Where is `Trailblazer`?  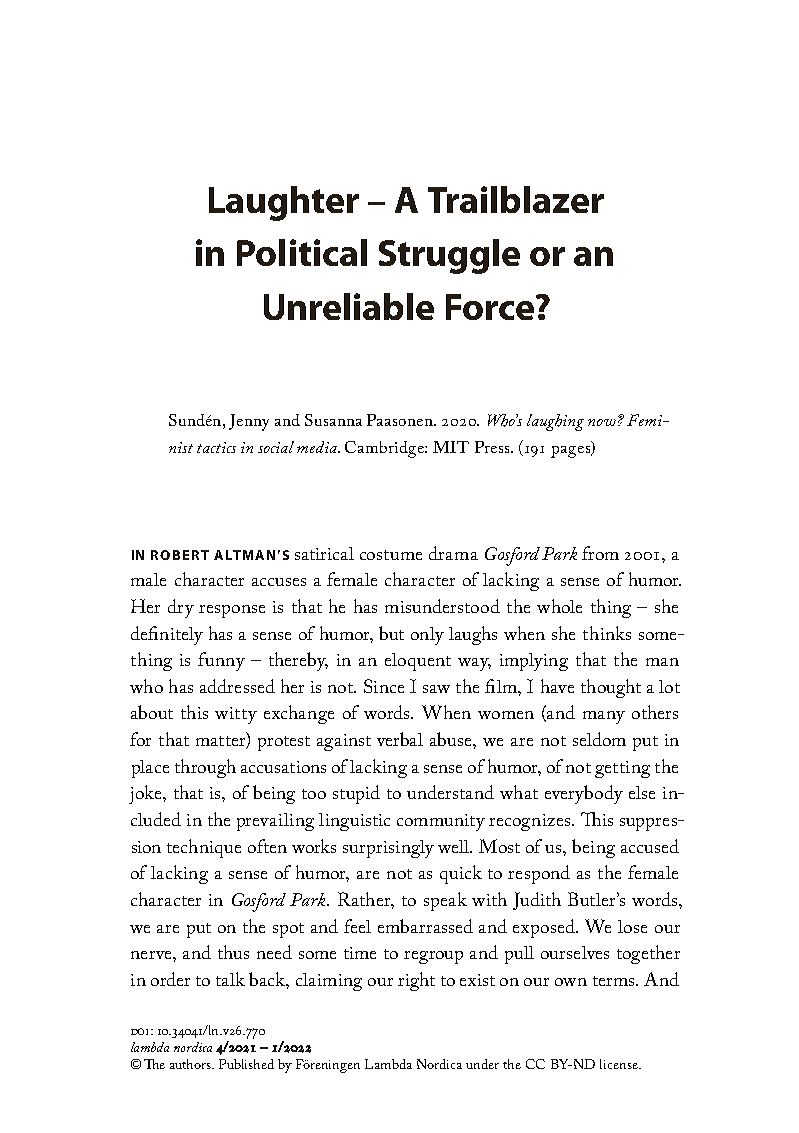
Trailblazer is located at coordinates (516, 199).
